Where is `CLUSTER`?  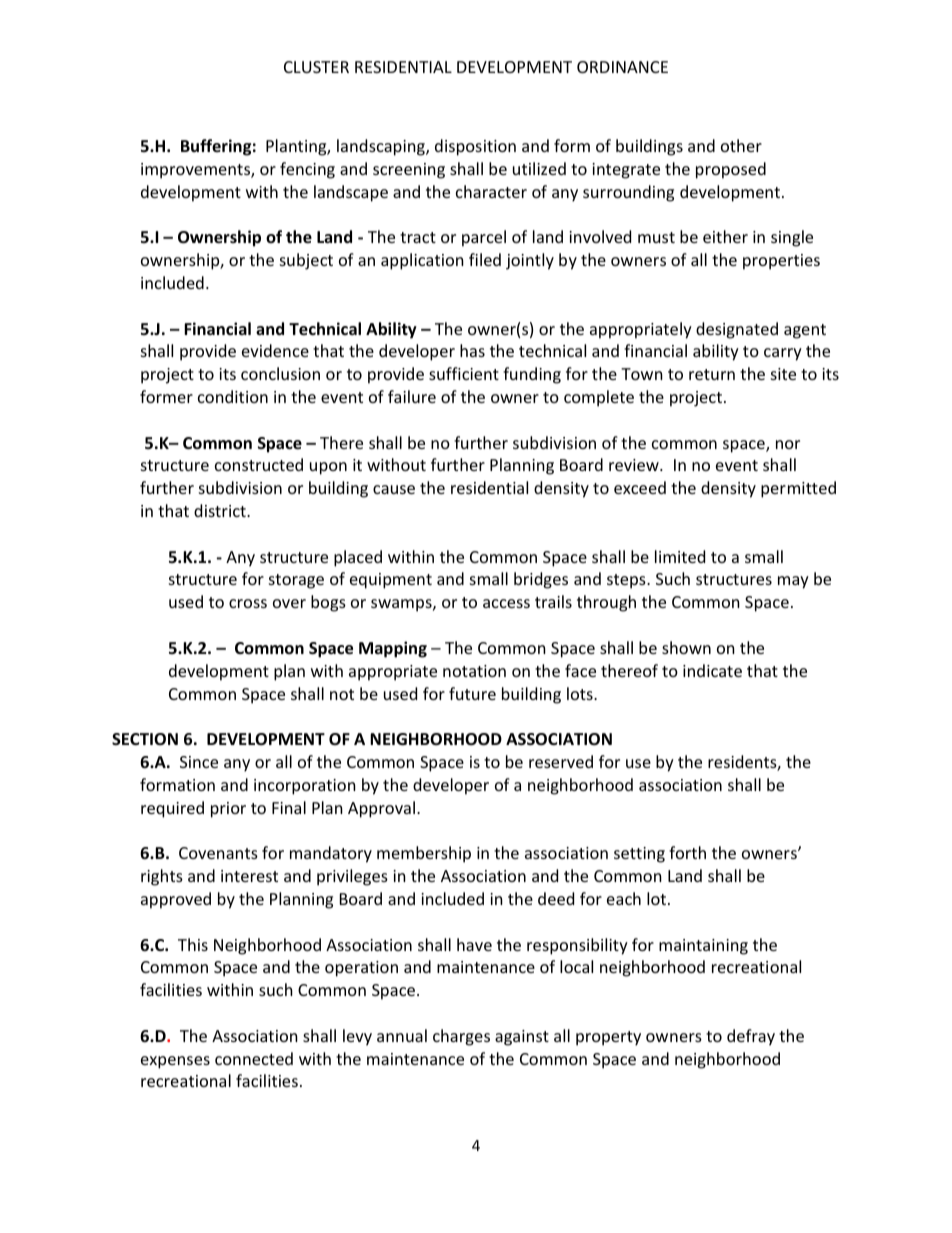 CLUSTER is located at coordinates (316, 67).
